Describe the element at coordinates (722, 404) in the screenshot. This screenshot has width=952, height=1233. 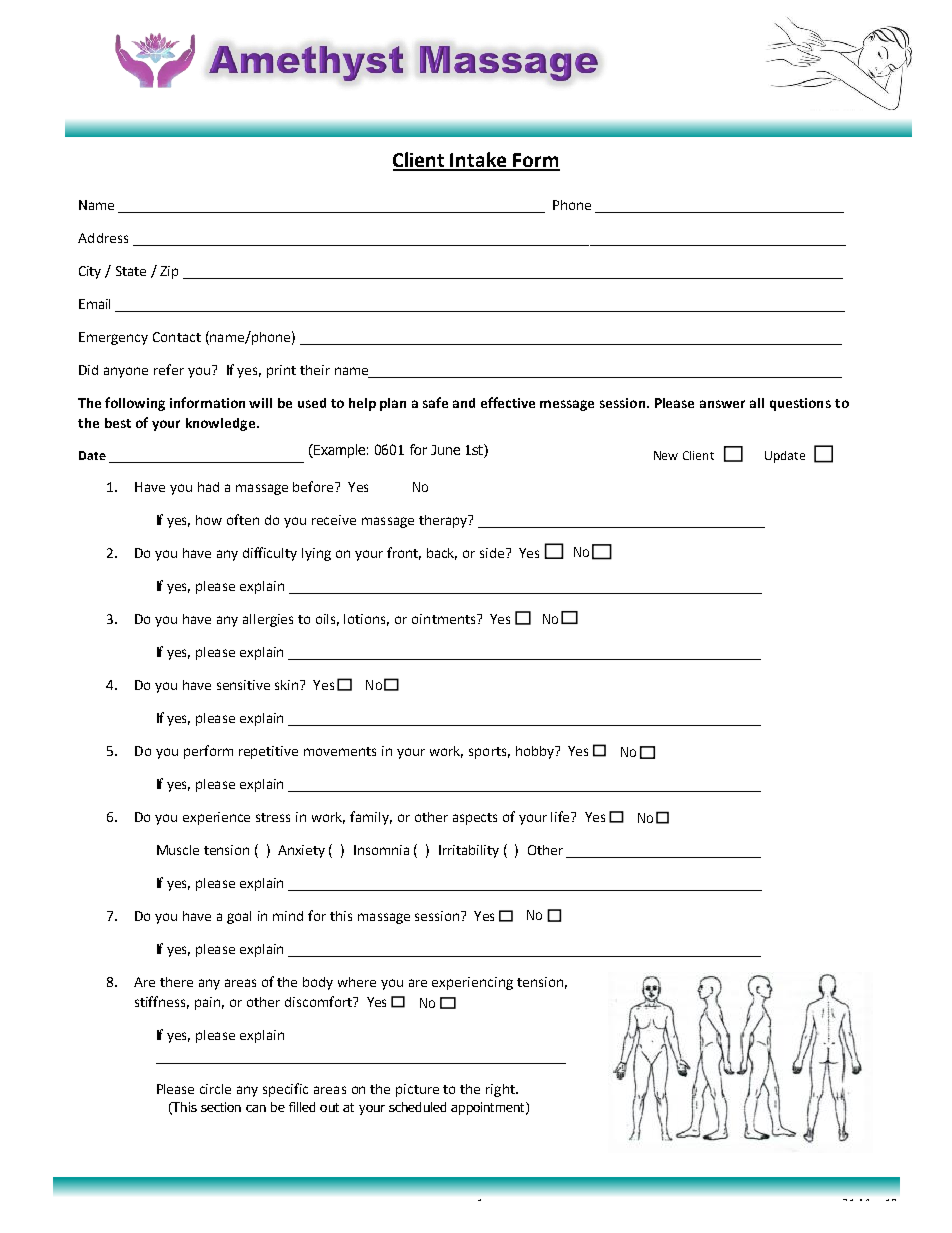
I see `answer` at that location.
